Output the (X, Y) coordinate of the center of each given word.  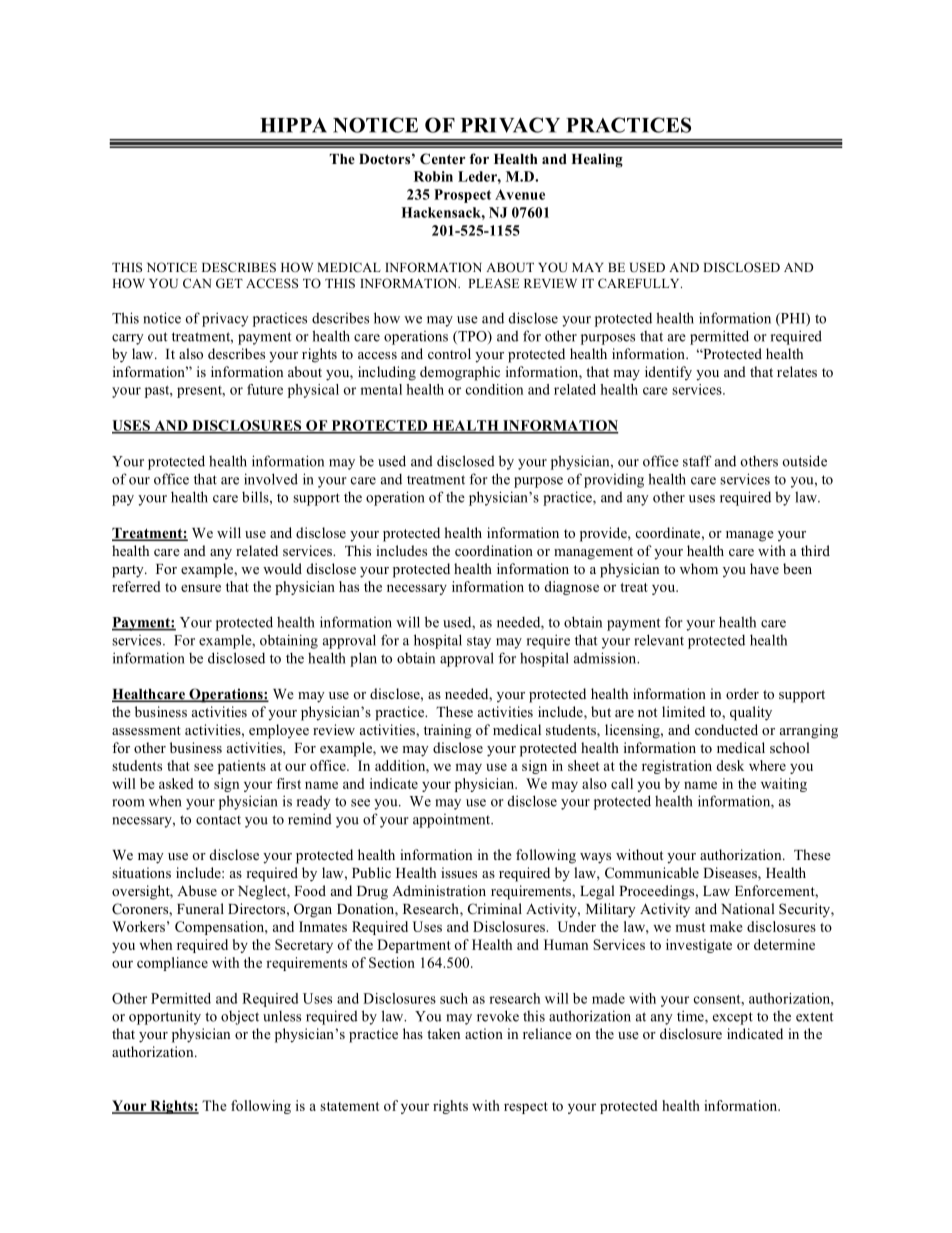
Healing (597, 160)
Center (443, 159)
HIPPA (293, 125)
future (265, 389)
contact (218, 820)
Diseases (731, 874)
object (240, 1018)
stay (479, 643)
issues (459, 872)
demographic (460, 373)
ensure (201, 588)
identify (668, 373)
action (484, 1033)
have (764, 568)
